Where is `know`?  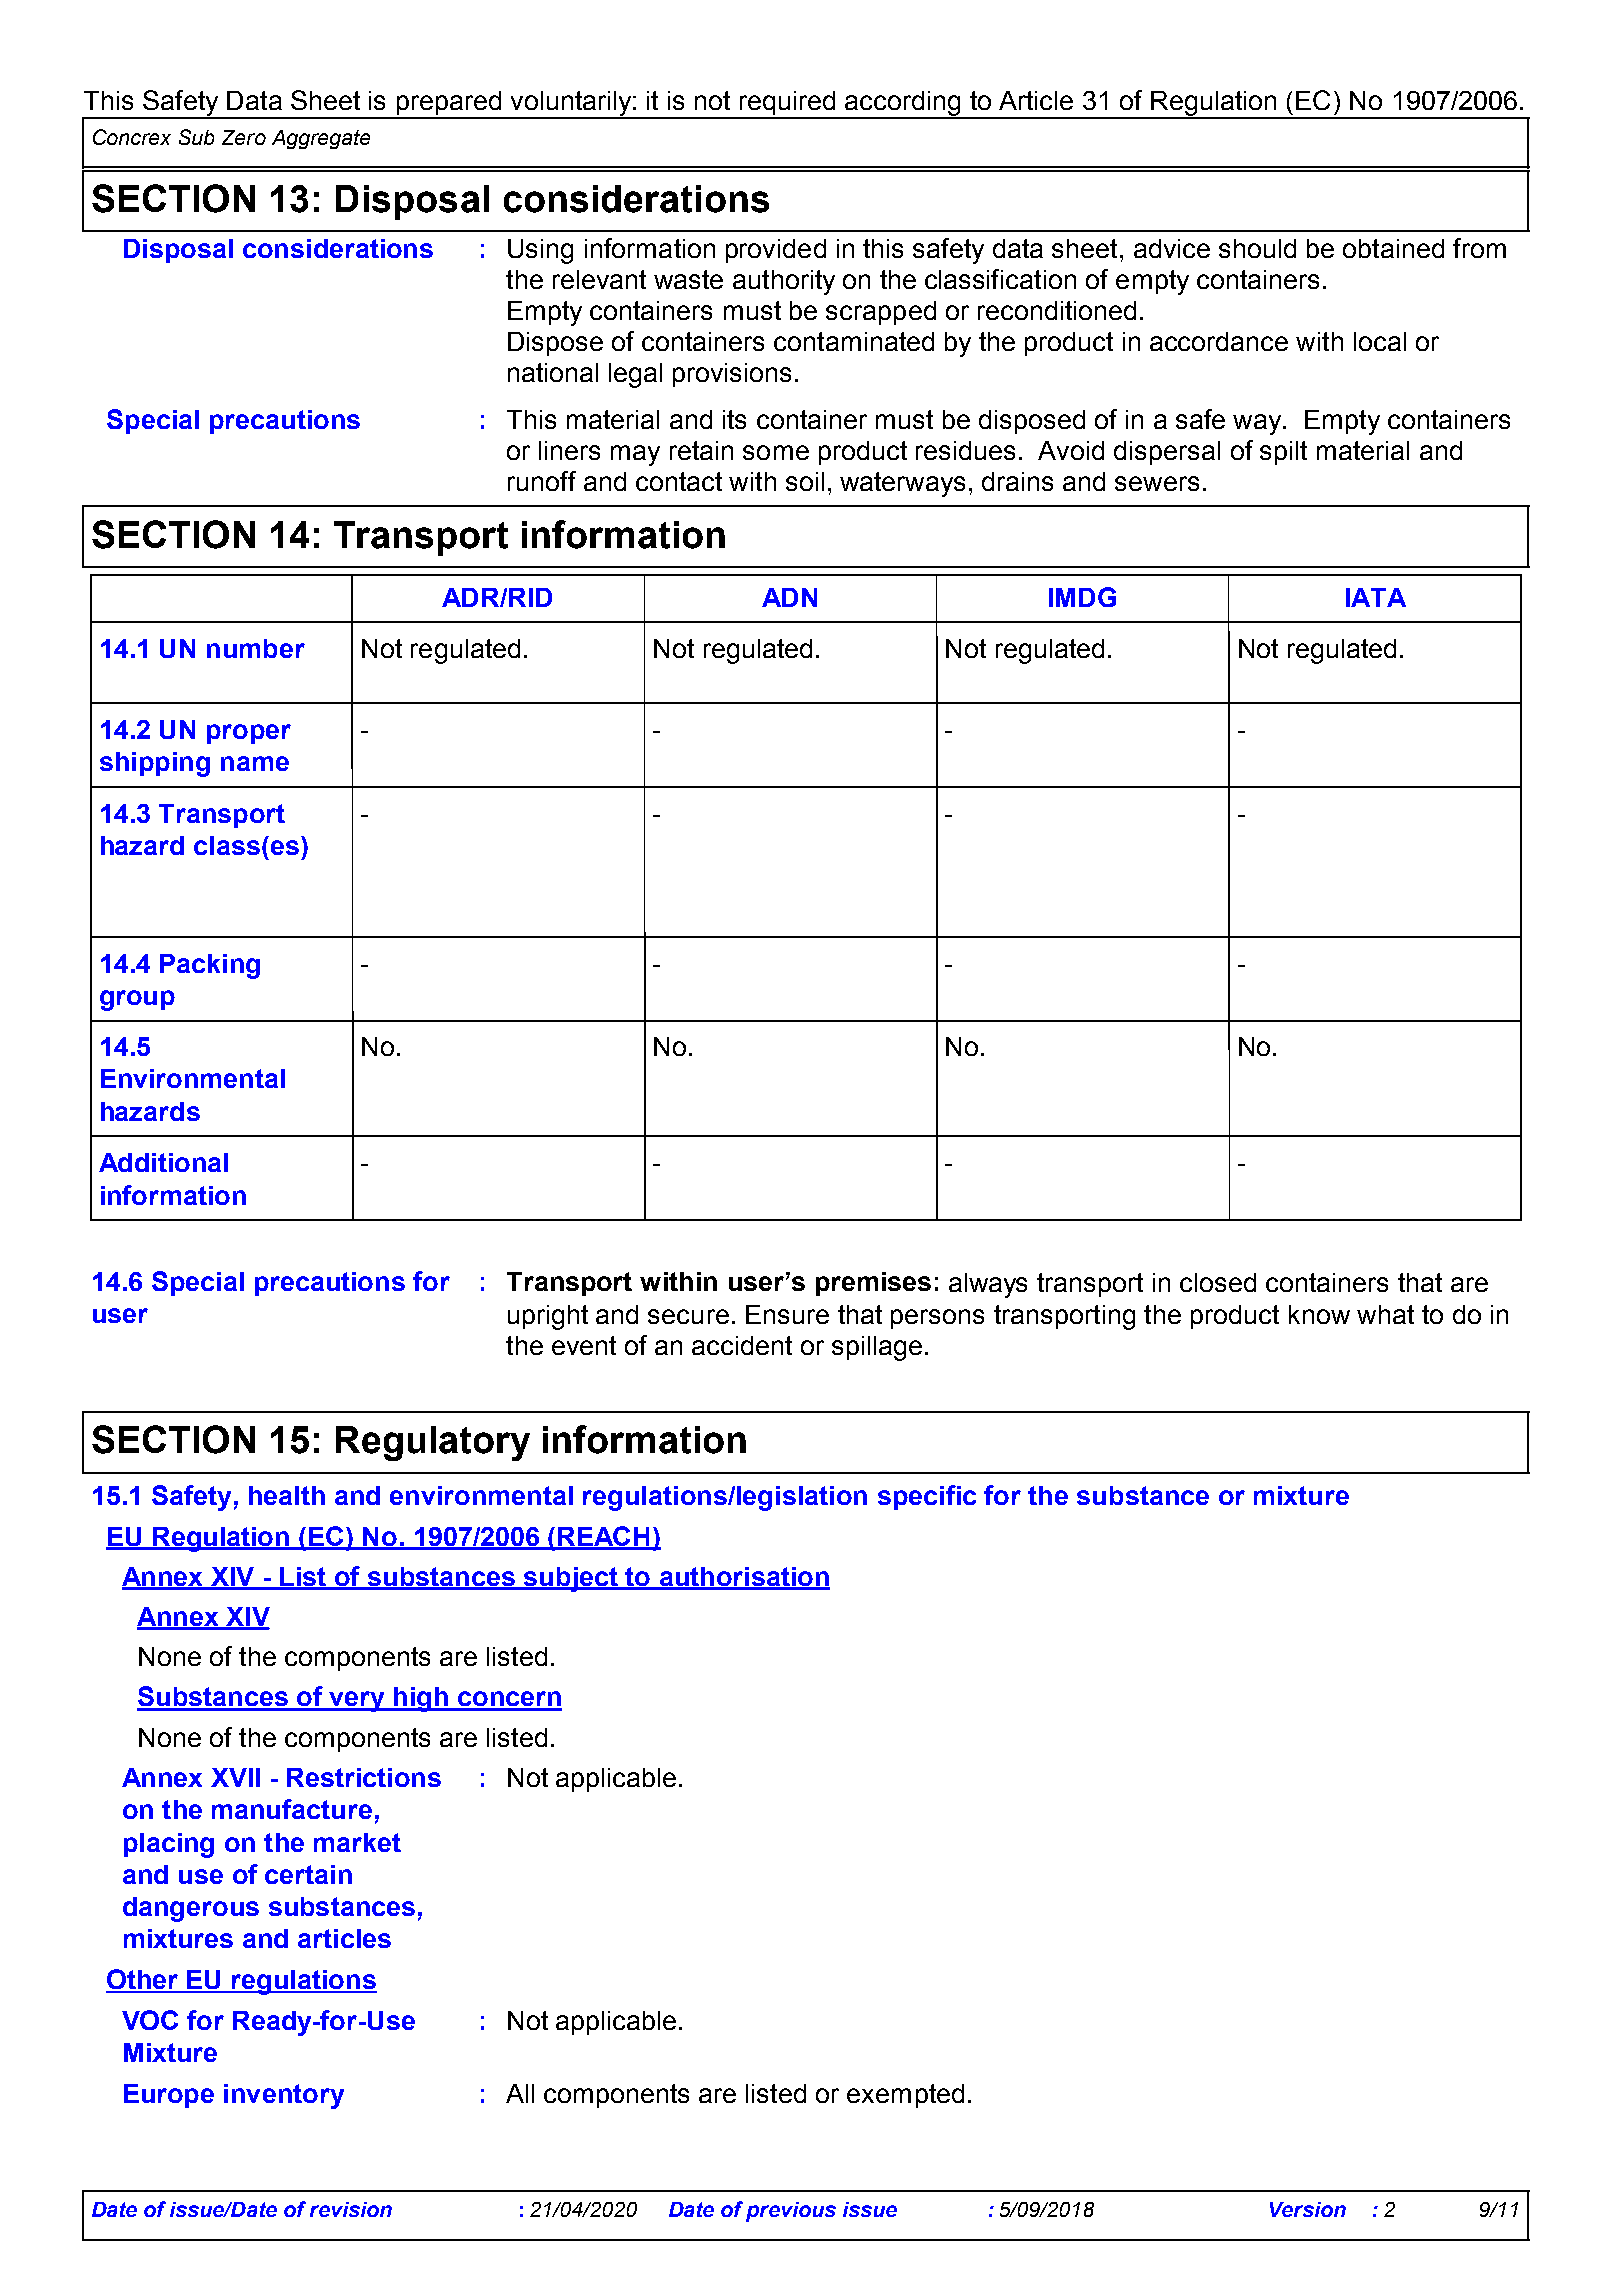
know is located at coordinates (1319, 1314).
